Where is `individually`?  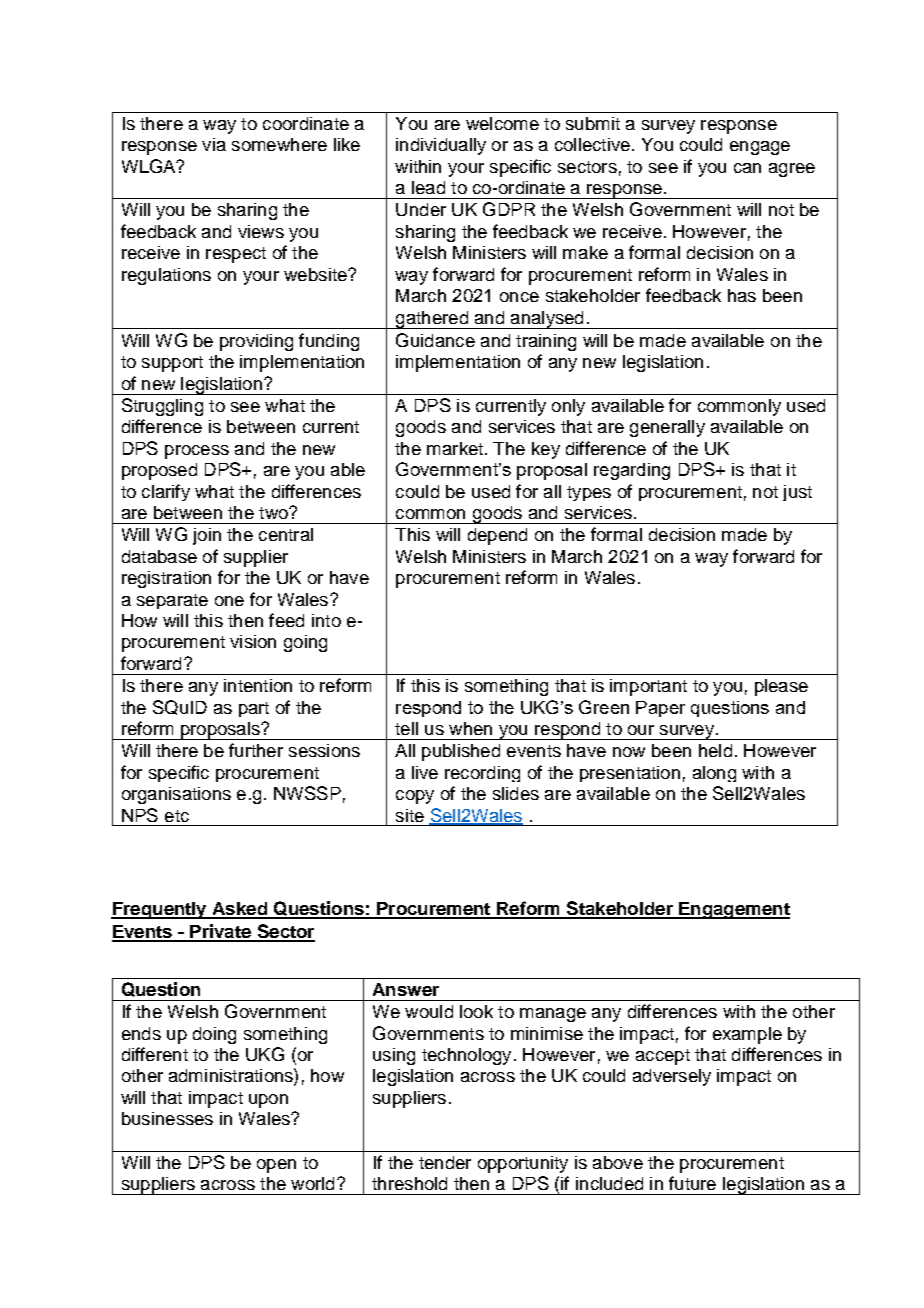 individually is located at coordinates (441, 146).
